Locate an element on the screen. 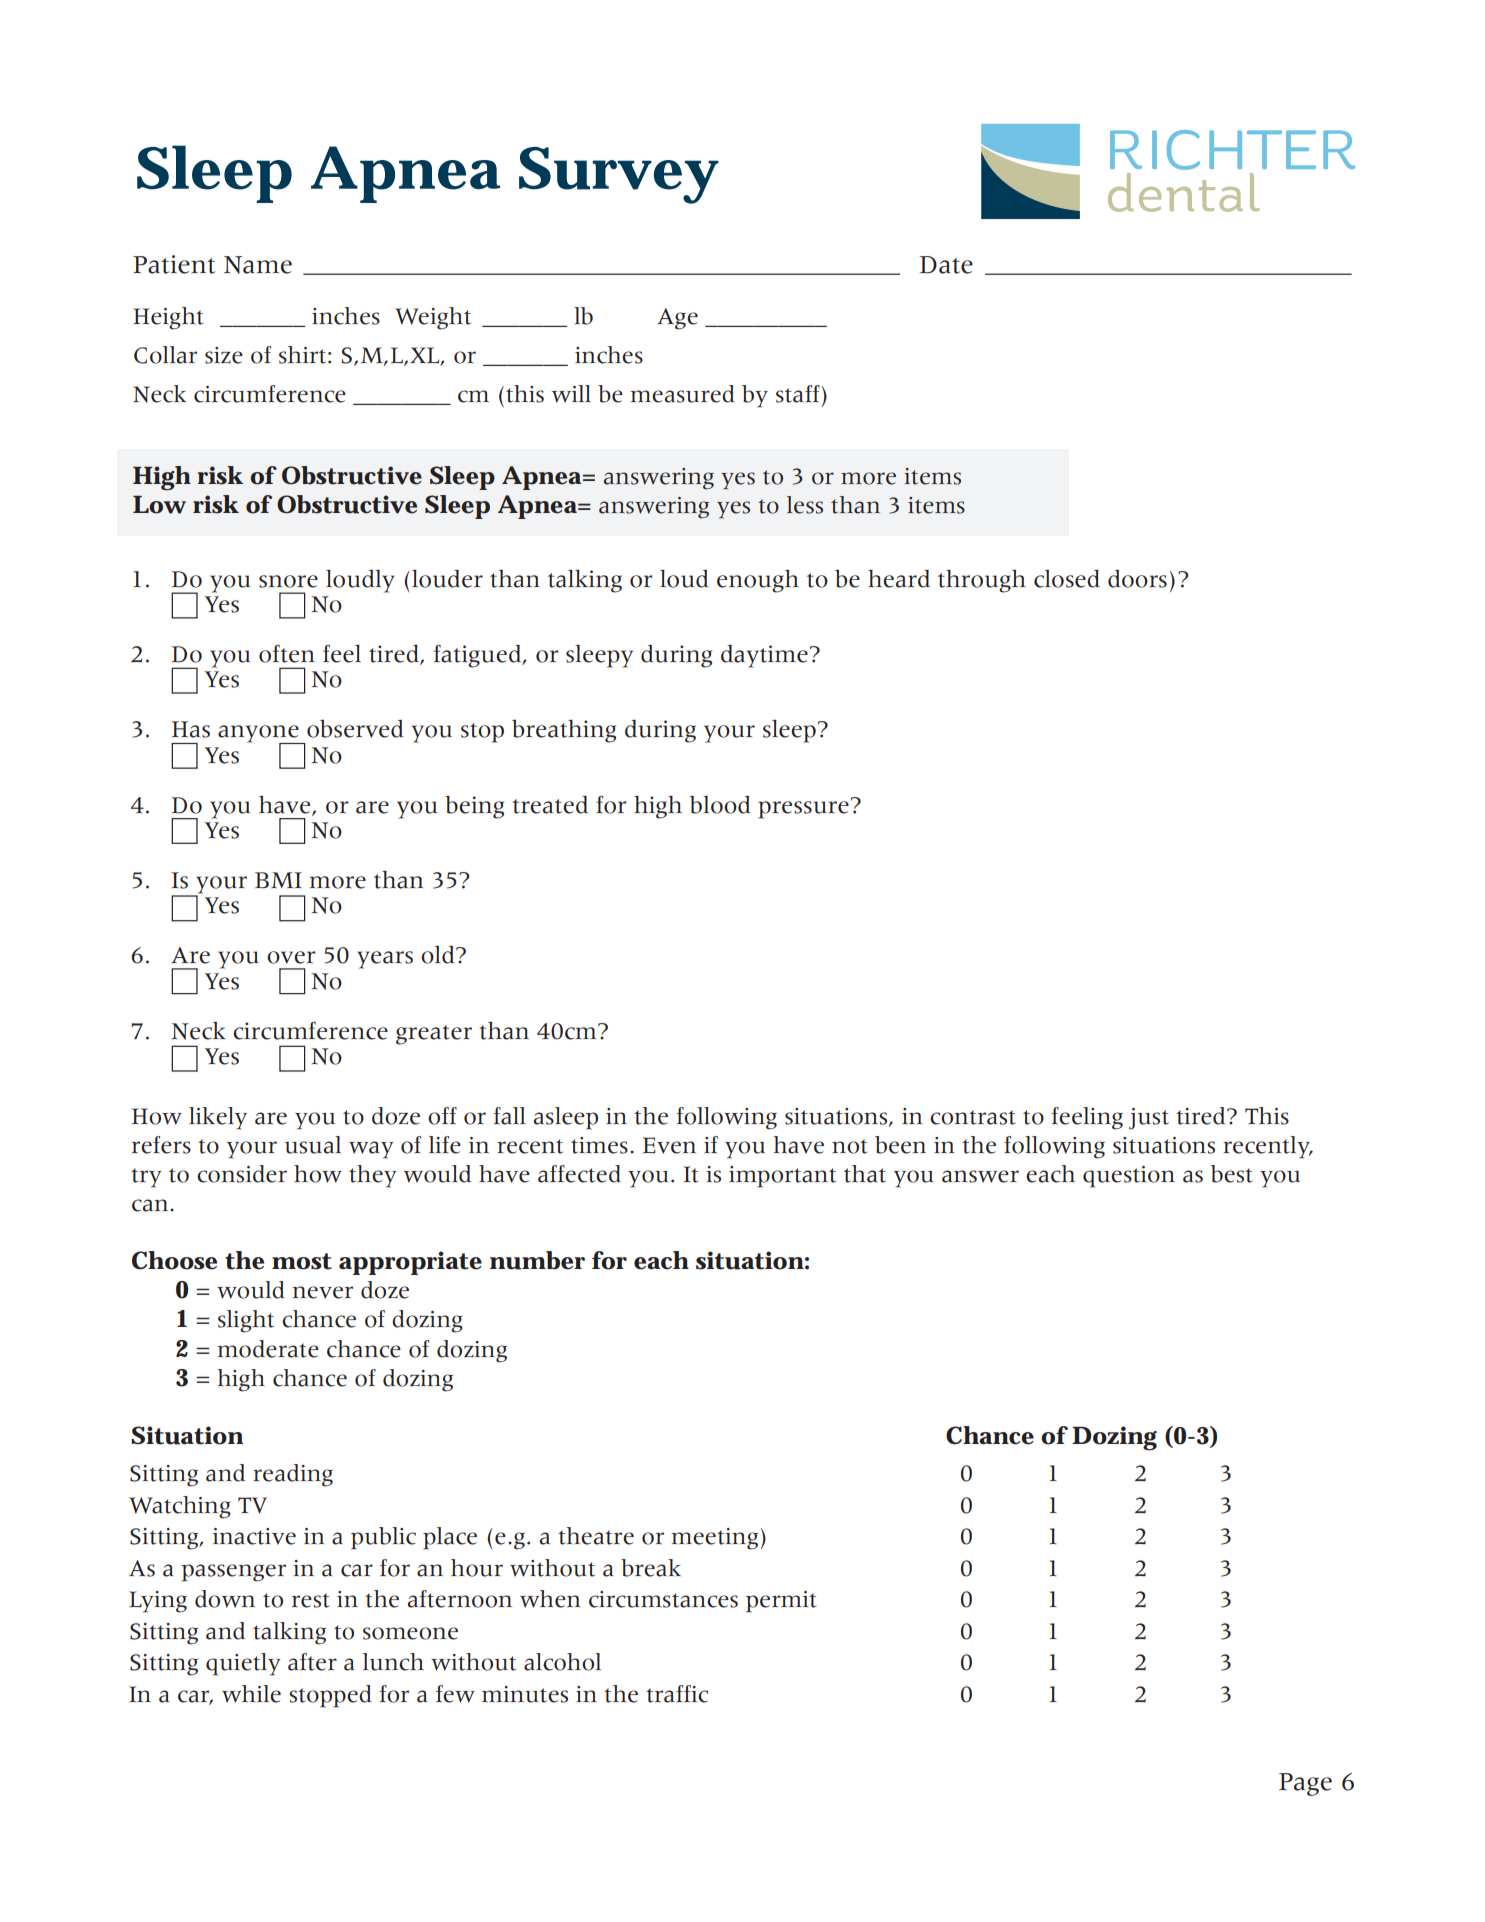 The image size is (1485, 1922). Date is located at coordinates (946, 265).
